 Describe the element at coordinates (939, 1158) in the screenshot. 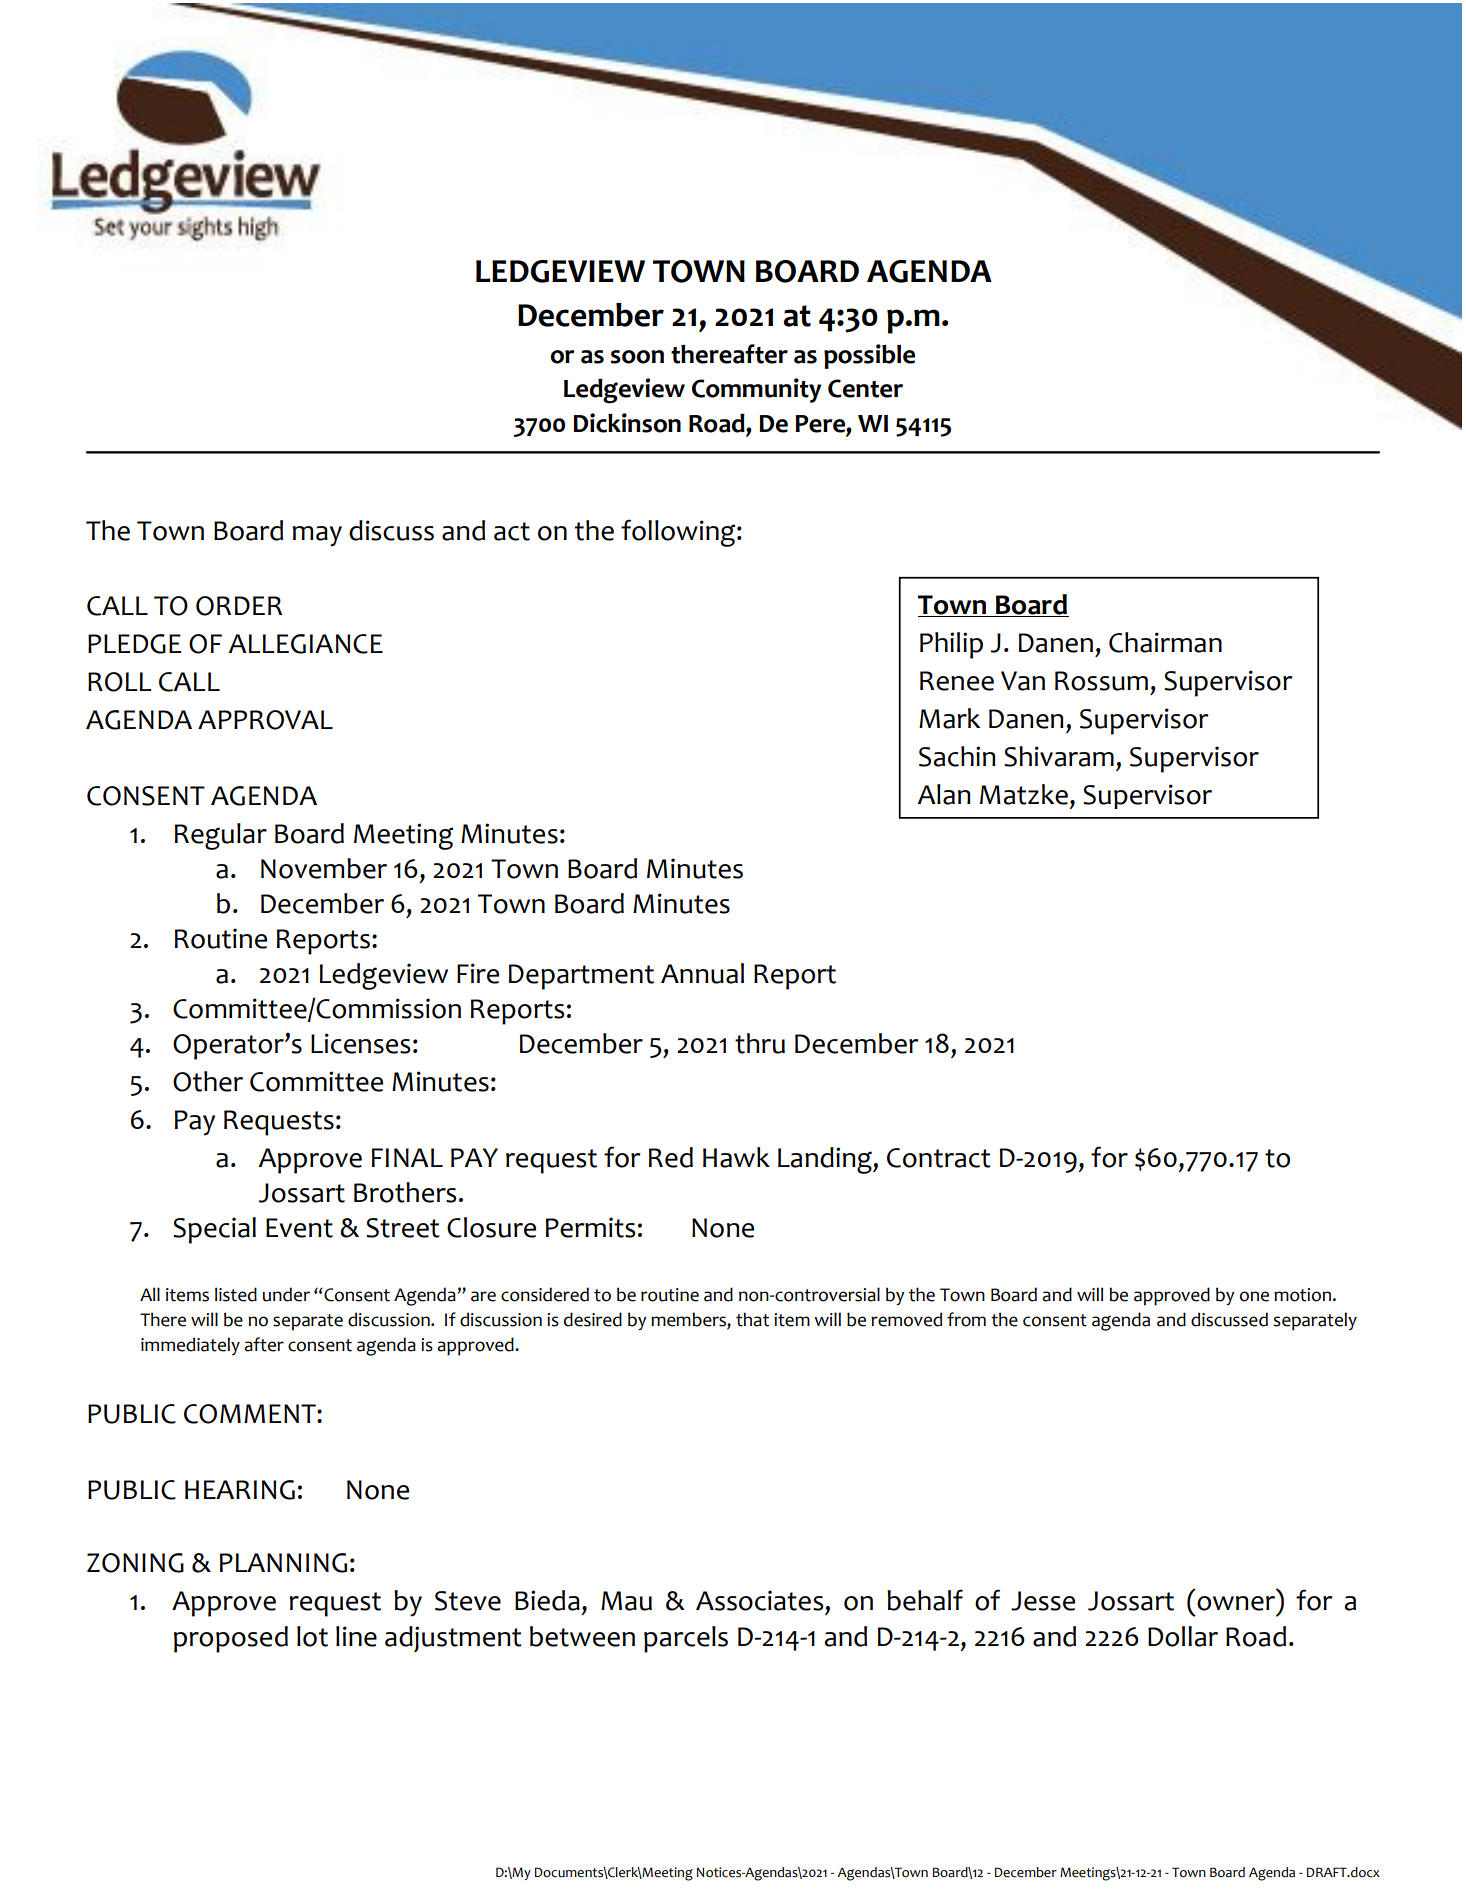

I see `Contract` at that location.
